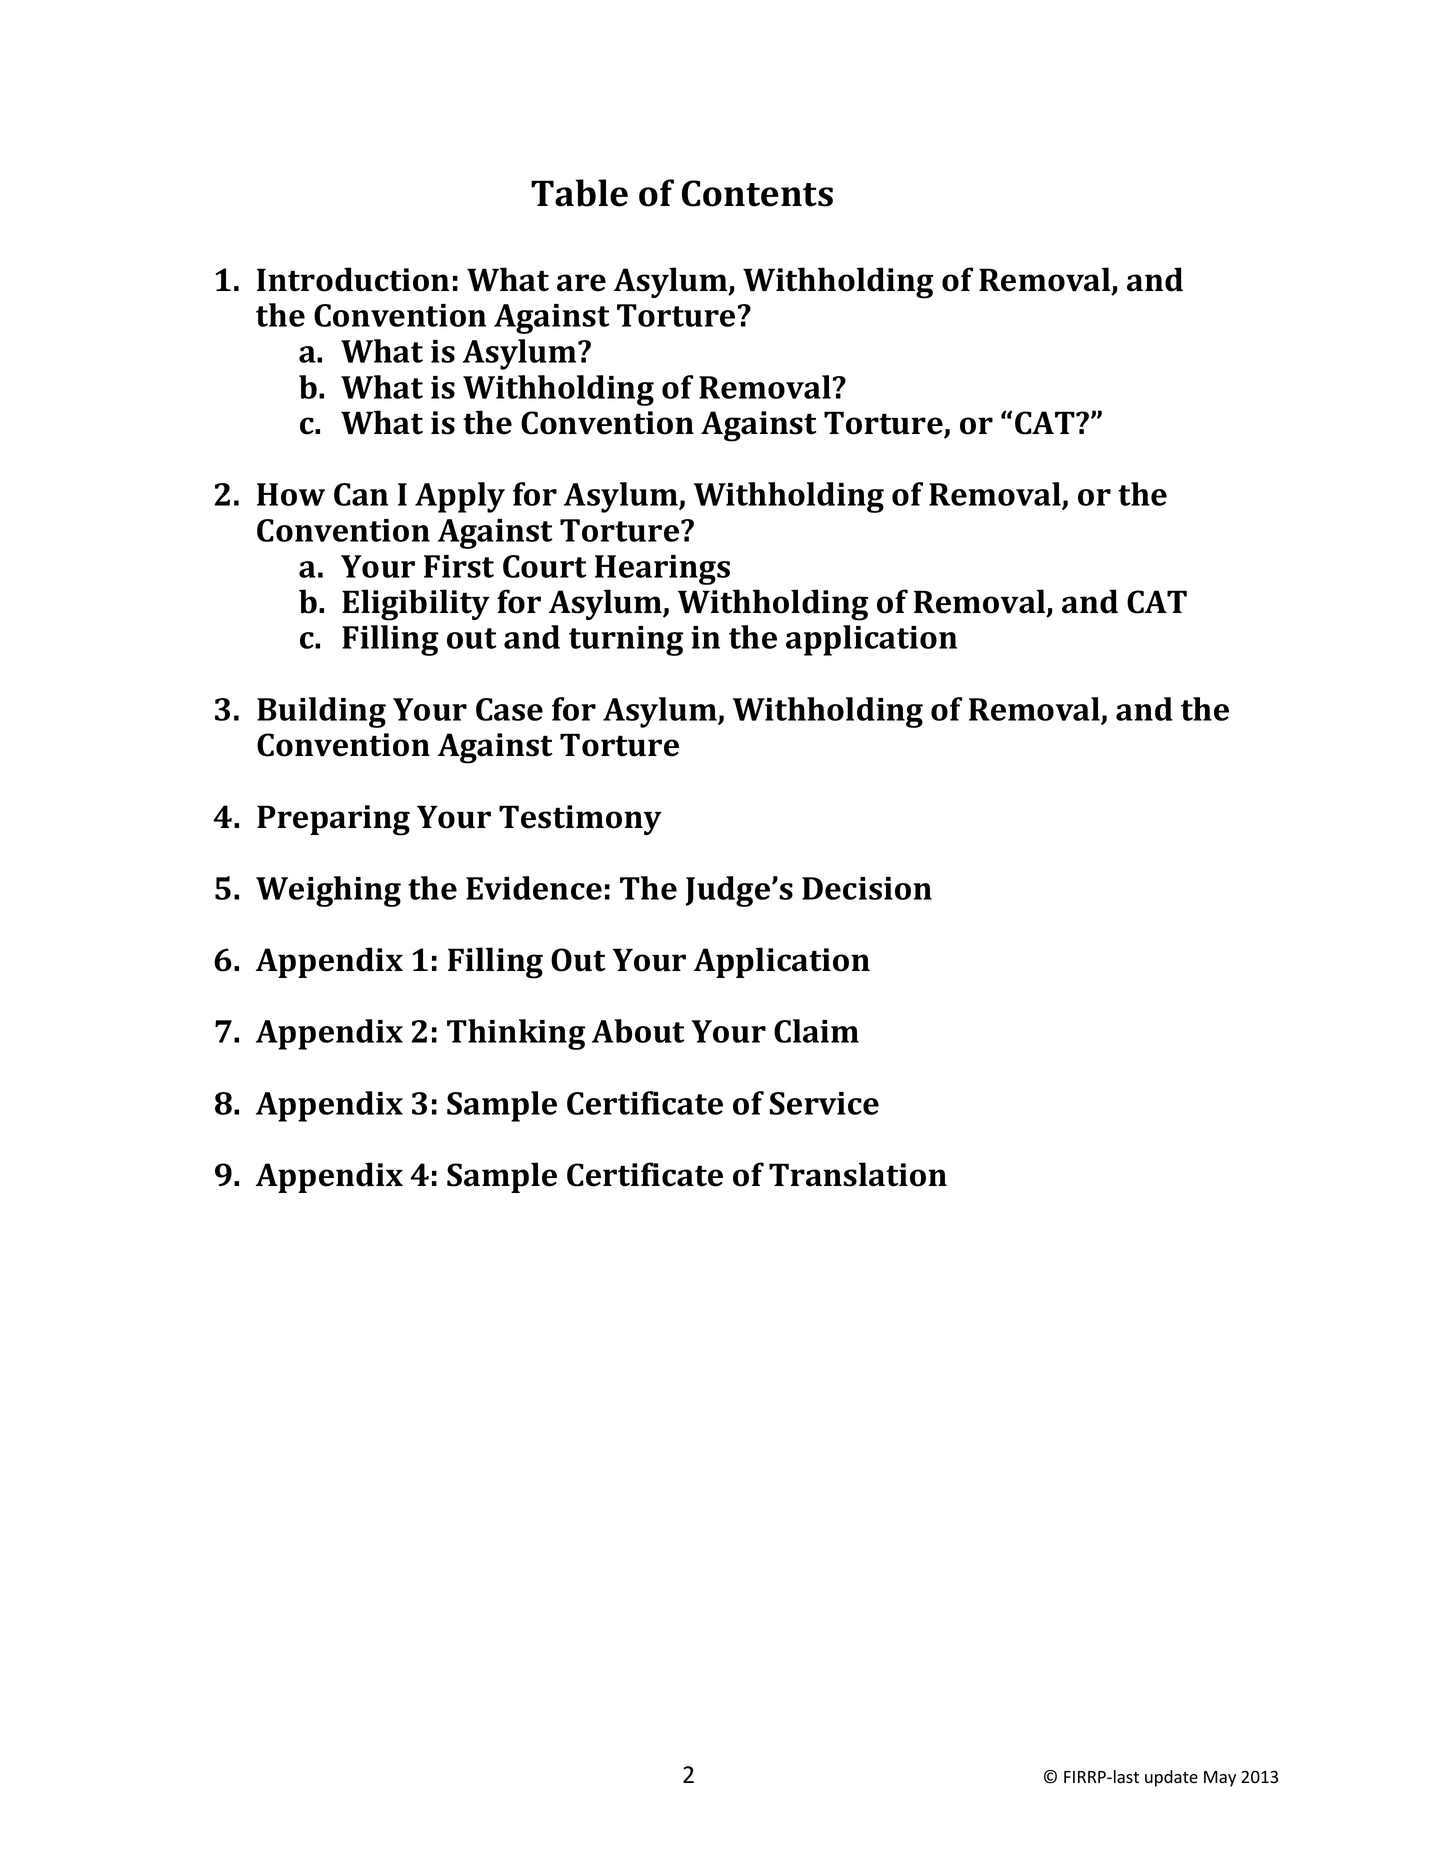 Image resolution: width=1450 pixels, height=1876 pixels. What do you see at coordinates (516, 1034) in the screenshot?
I see `Thinking` at bounding box center [516, 1034].
